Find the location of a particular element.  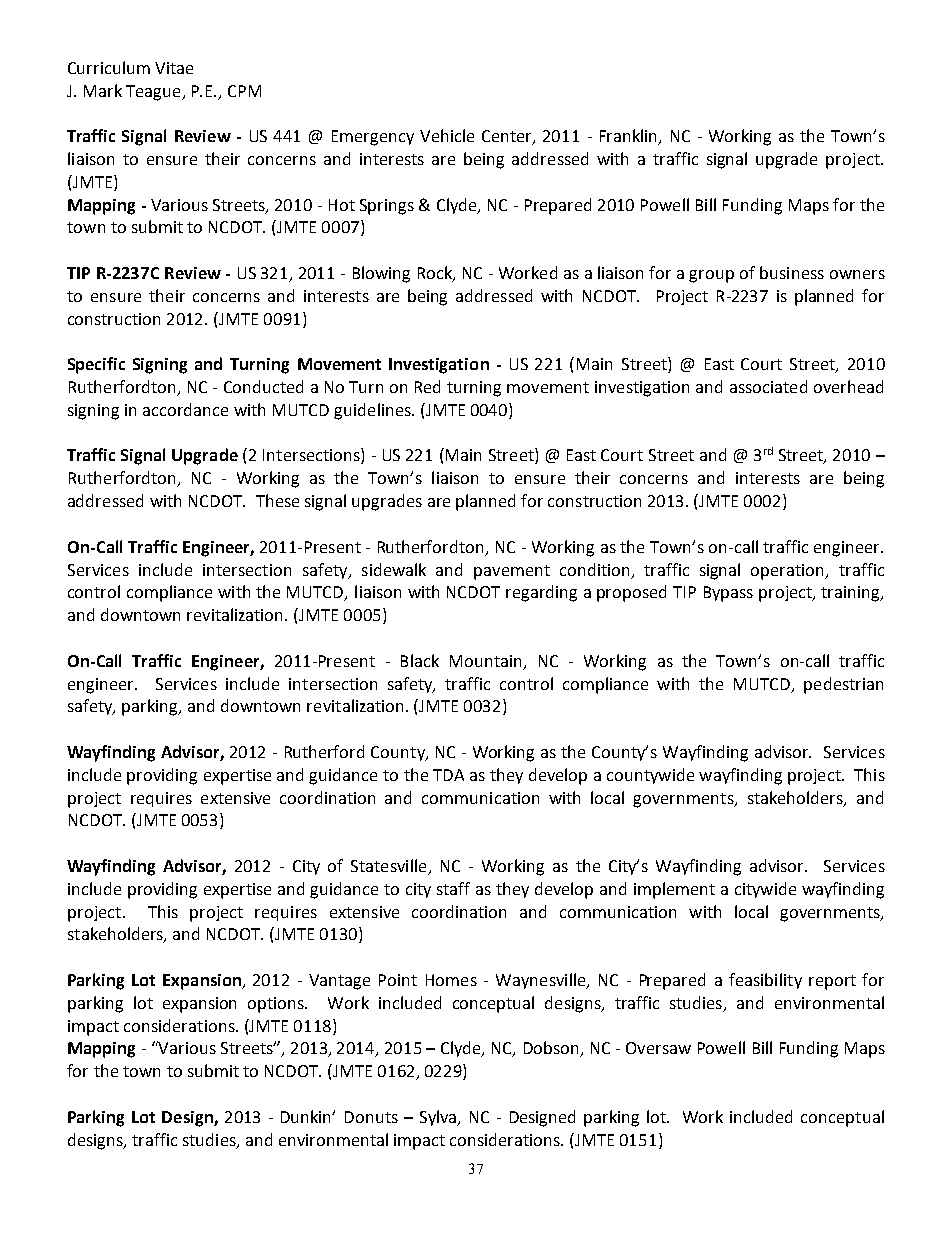

Dobson is located at coordinates (552, 1049).
